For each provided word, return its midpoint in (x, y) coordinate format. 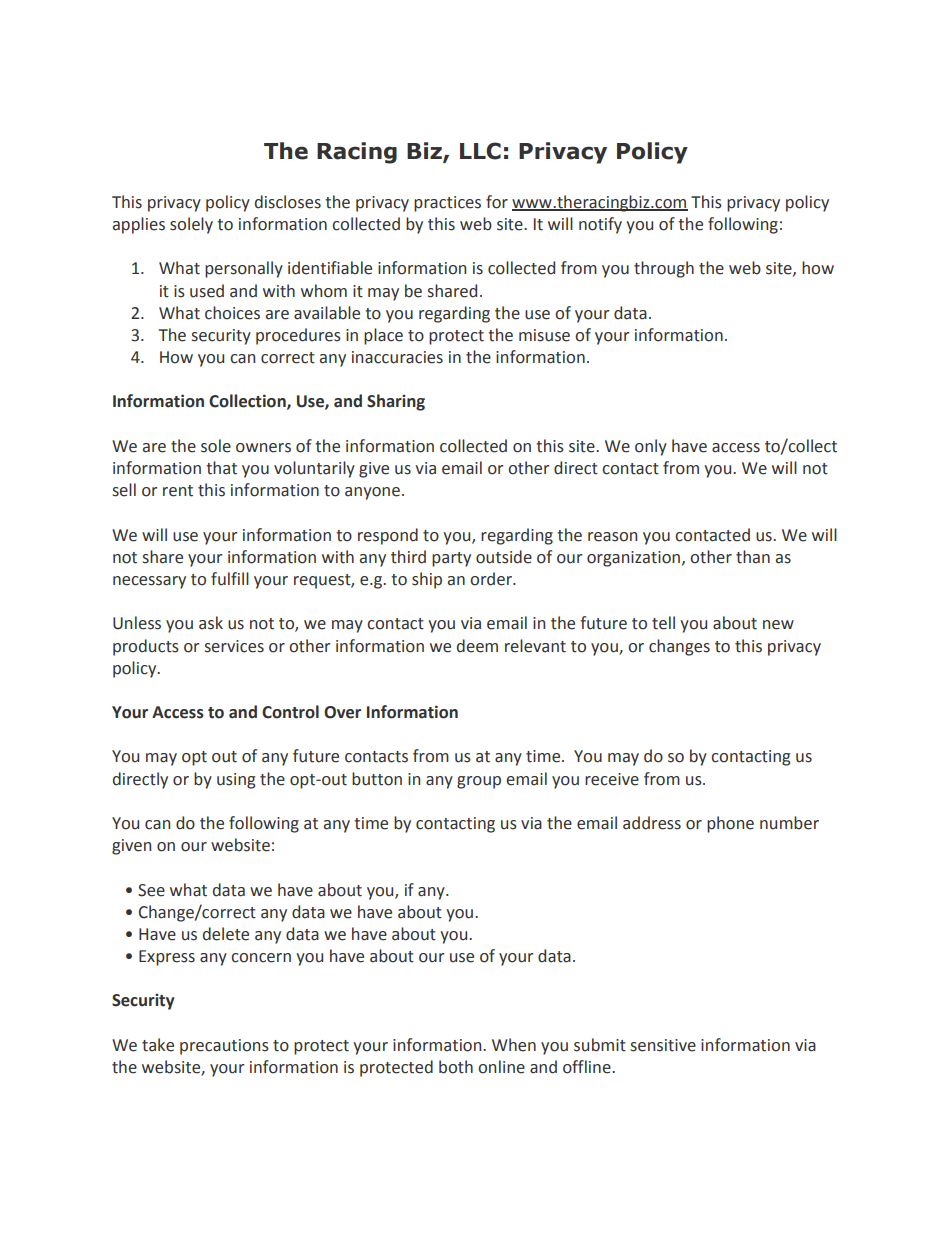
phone (730, 824)
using (236, 781)
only (651, 447)
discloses (288, 202)
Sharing (396, 402)
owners (263, 448)
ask (211, 623)
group (479, 782)
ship (427, 580)
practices (447, 204)
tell (663, 623)
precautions (224, 1047)
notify (600, 225)
